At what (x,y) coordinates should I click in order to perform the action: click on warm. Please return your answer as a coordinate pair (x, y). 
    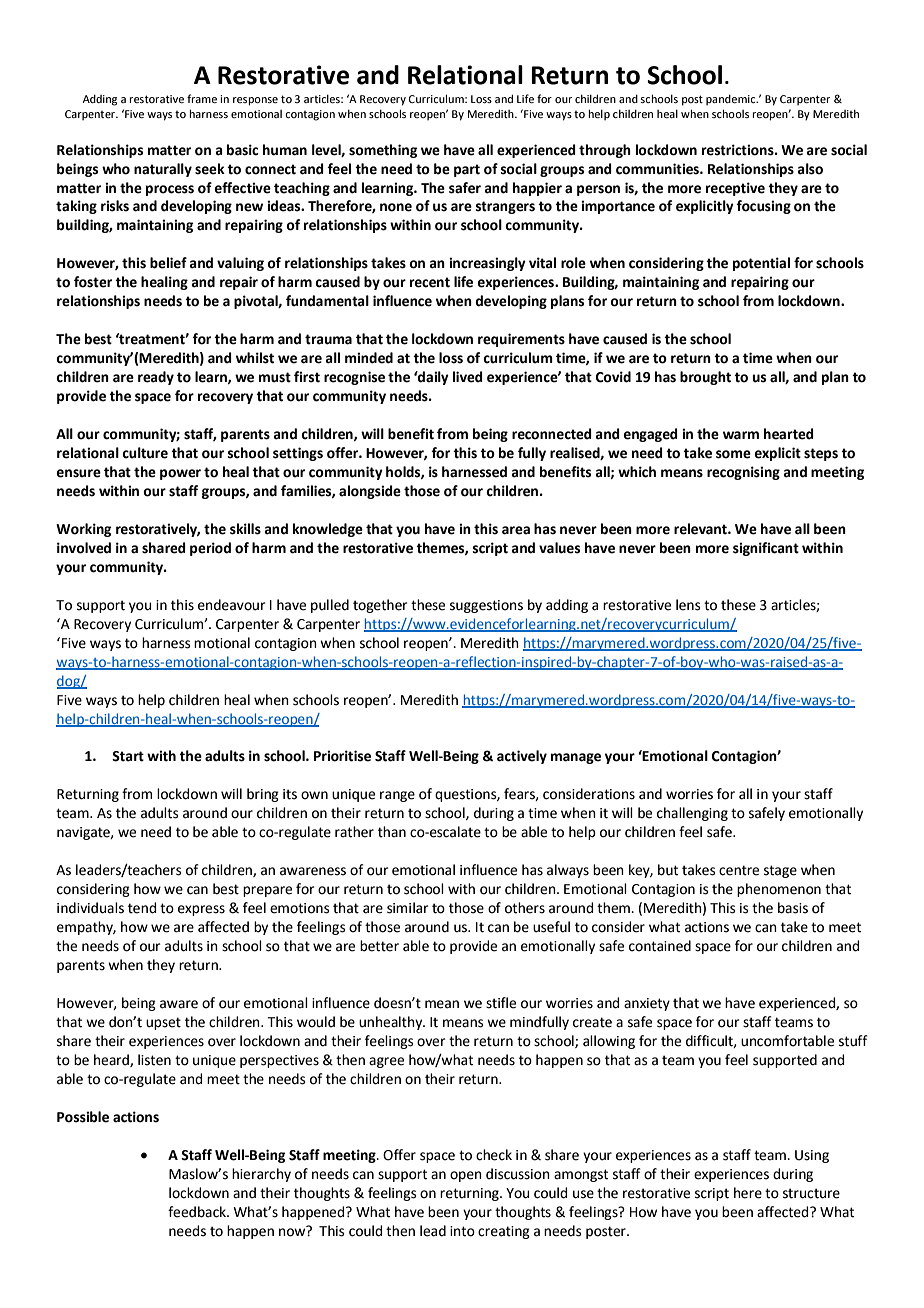
    Looking at the image, I should click on (741, 435).
